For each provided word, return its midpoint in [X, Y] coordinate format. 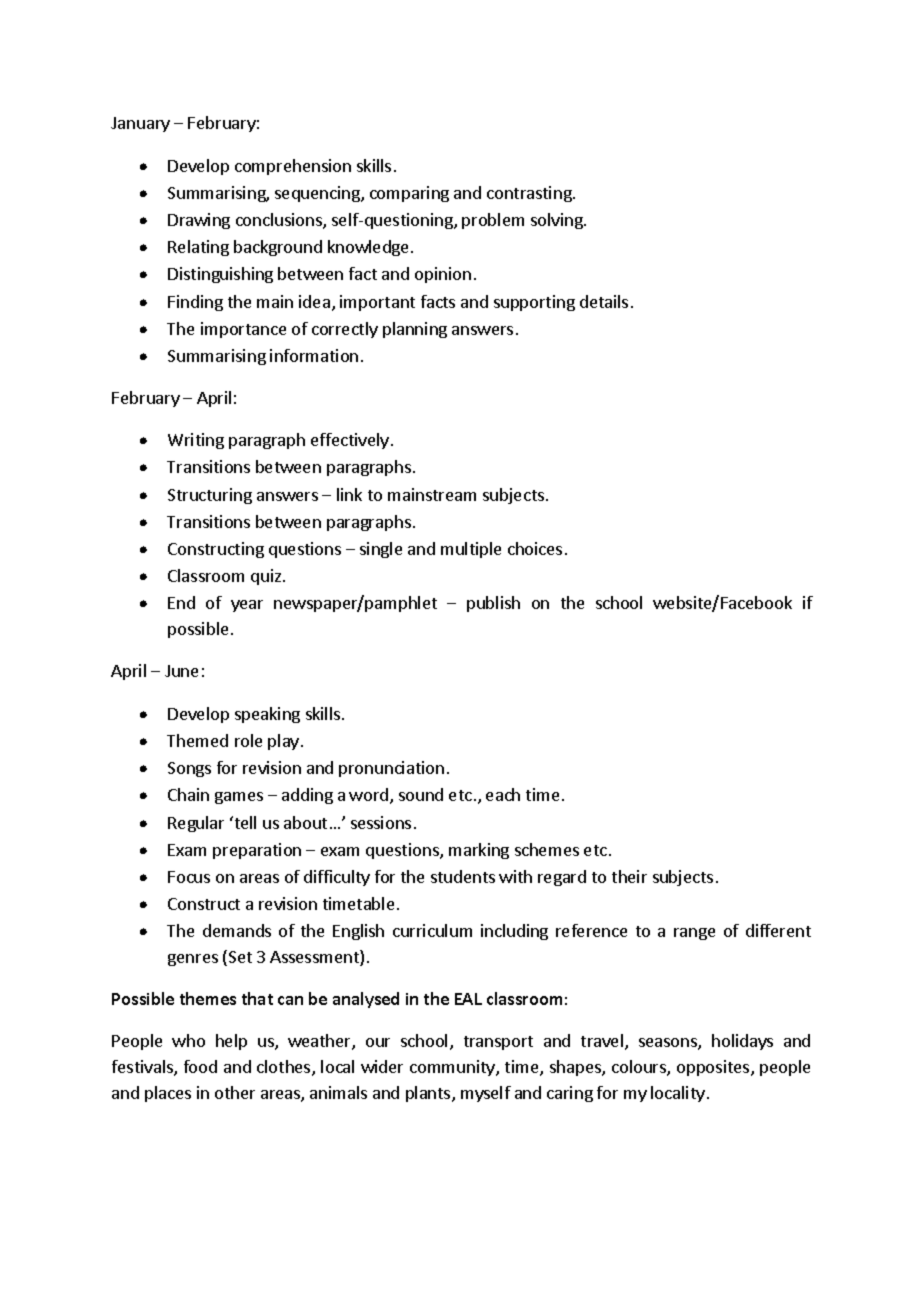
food [200, 1066]
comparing [409, 194]
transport [498, 1043]
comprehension [293, 167]
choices [535, 548]
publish [493, 604]
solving [558, 221]
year [247, 606]
